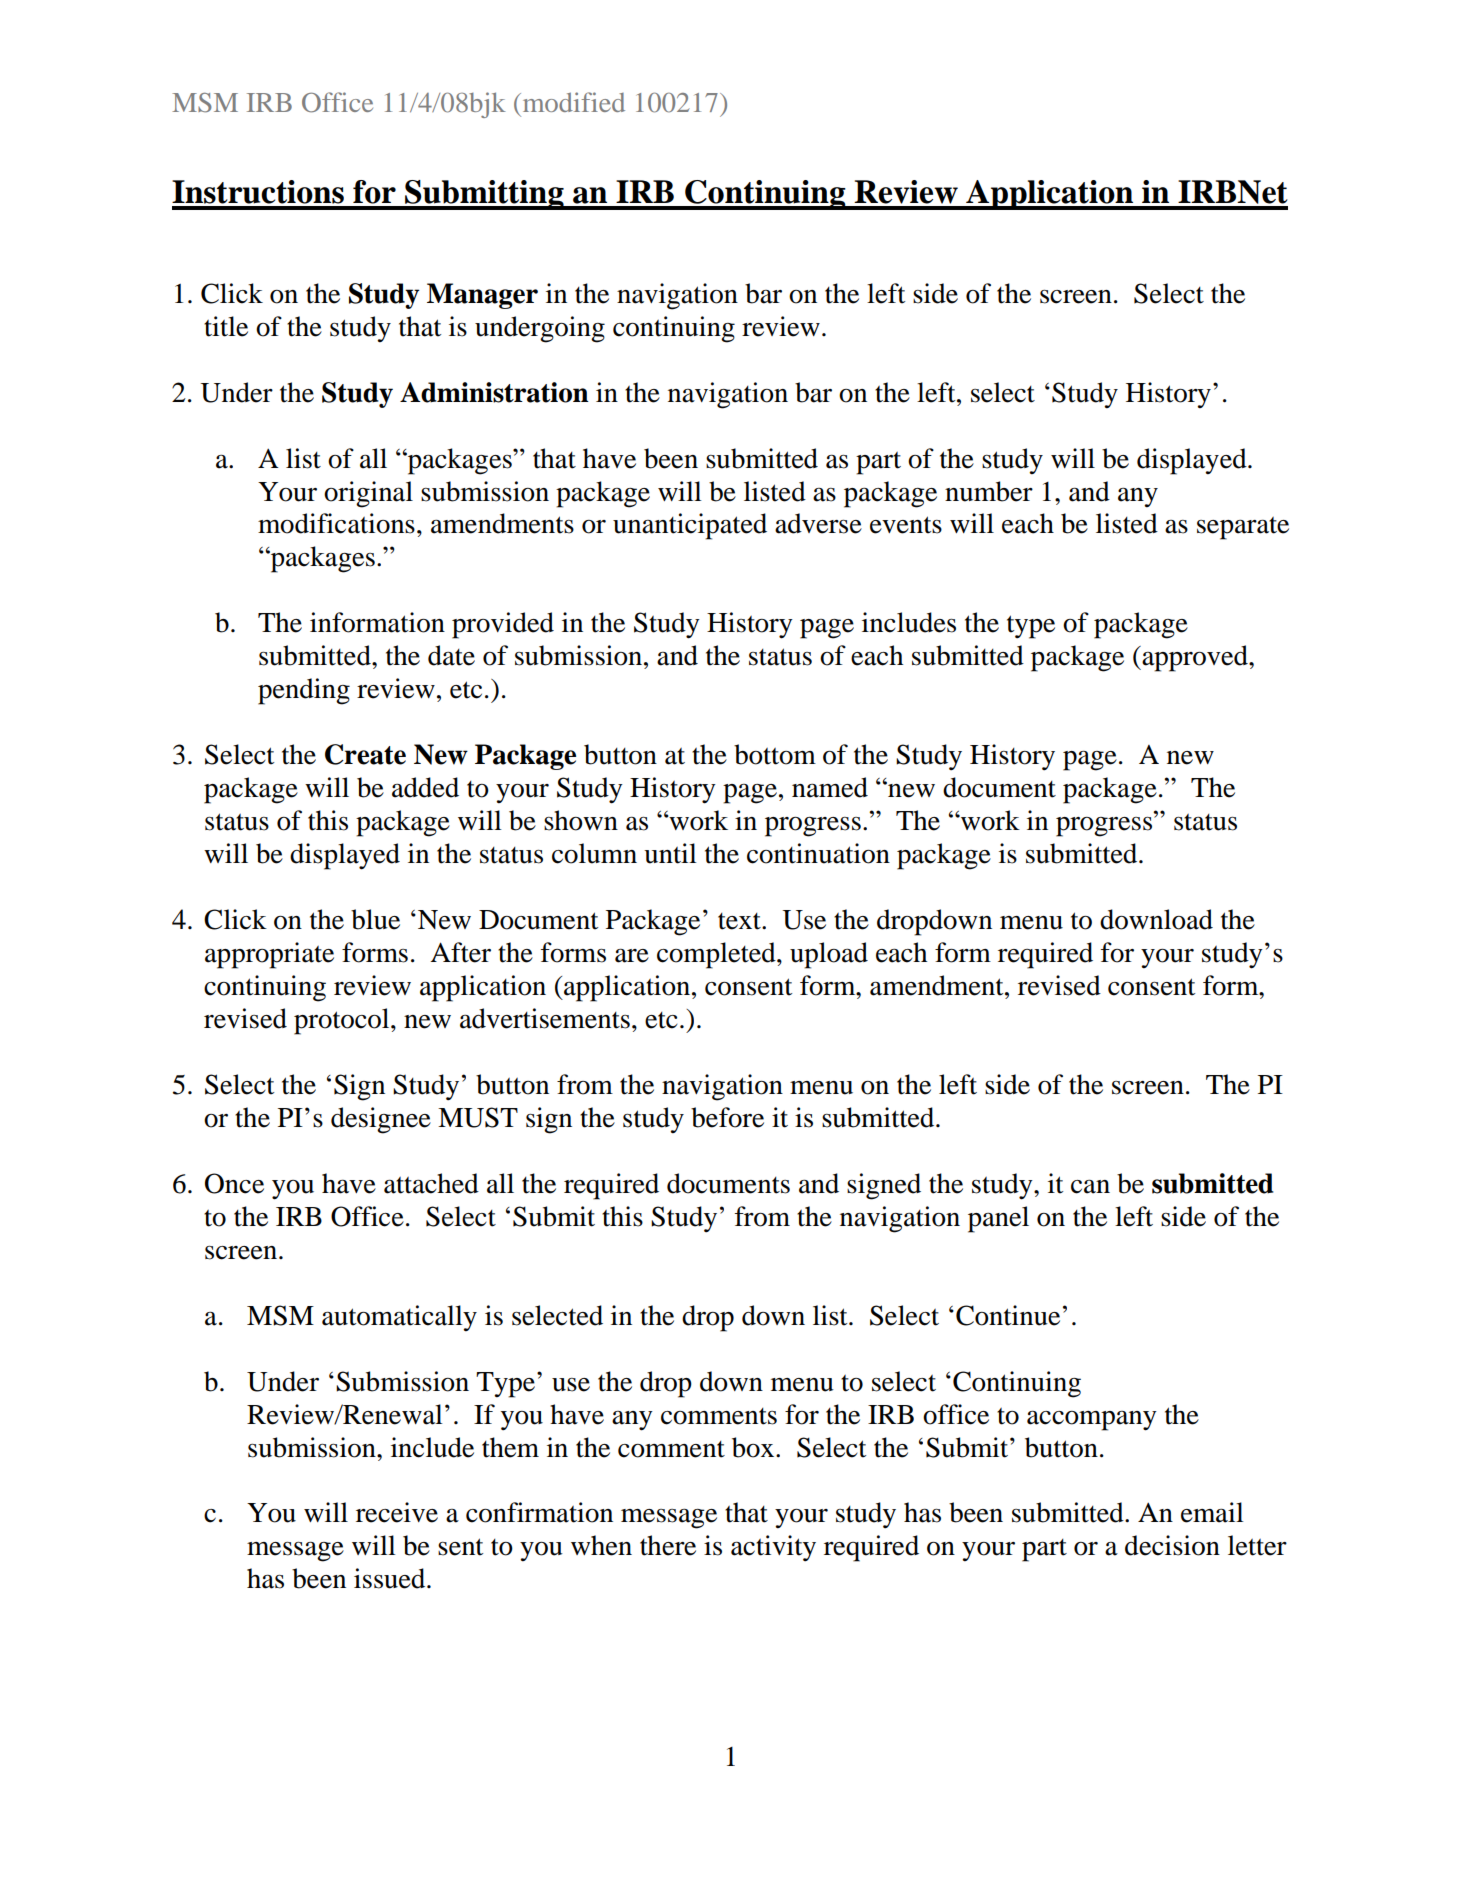 The width and height of the screenshot is (1462, 1892). What do you see at coordinates (1195, 658) in the screenshot?
I see `approved` at bounding box center [1195, 658].
